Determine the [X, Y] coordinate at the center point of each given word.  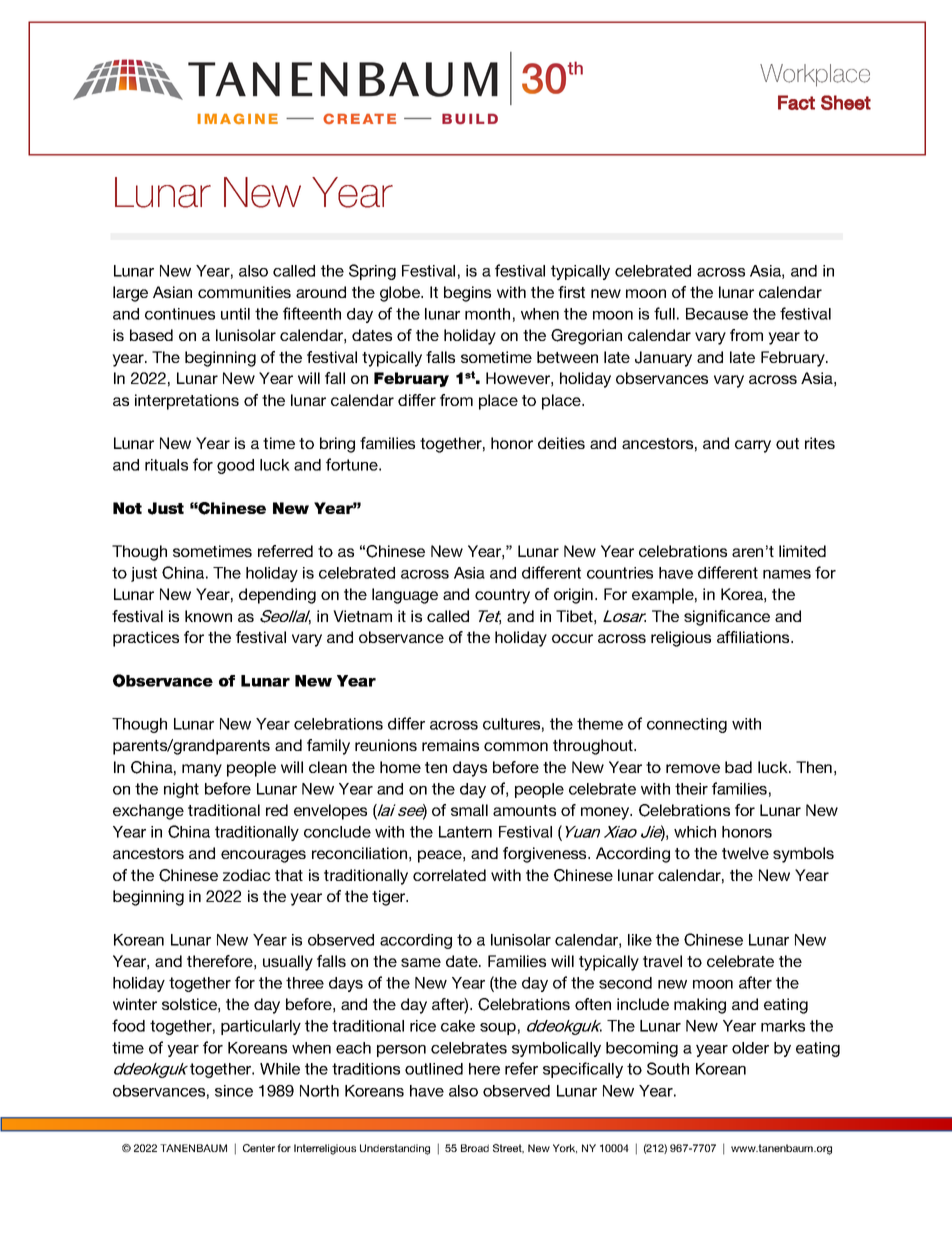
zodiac [247, 875]
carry [753, 446]
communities [244, 292]
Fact [796, 102]
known [208, 616]
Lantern [465, 832]
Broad [475, 1148]
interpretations [187, 402]
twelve [745, 853]
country [502, 596]
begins [467, 294]
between [567, 357]
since [234, 1091]
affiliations [754, 637]
